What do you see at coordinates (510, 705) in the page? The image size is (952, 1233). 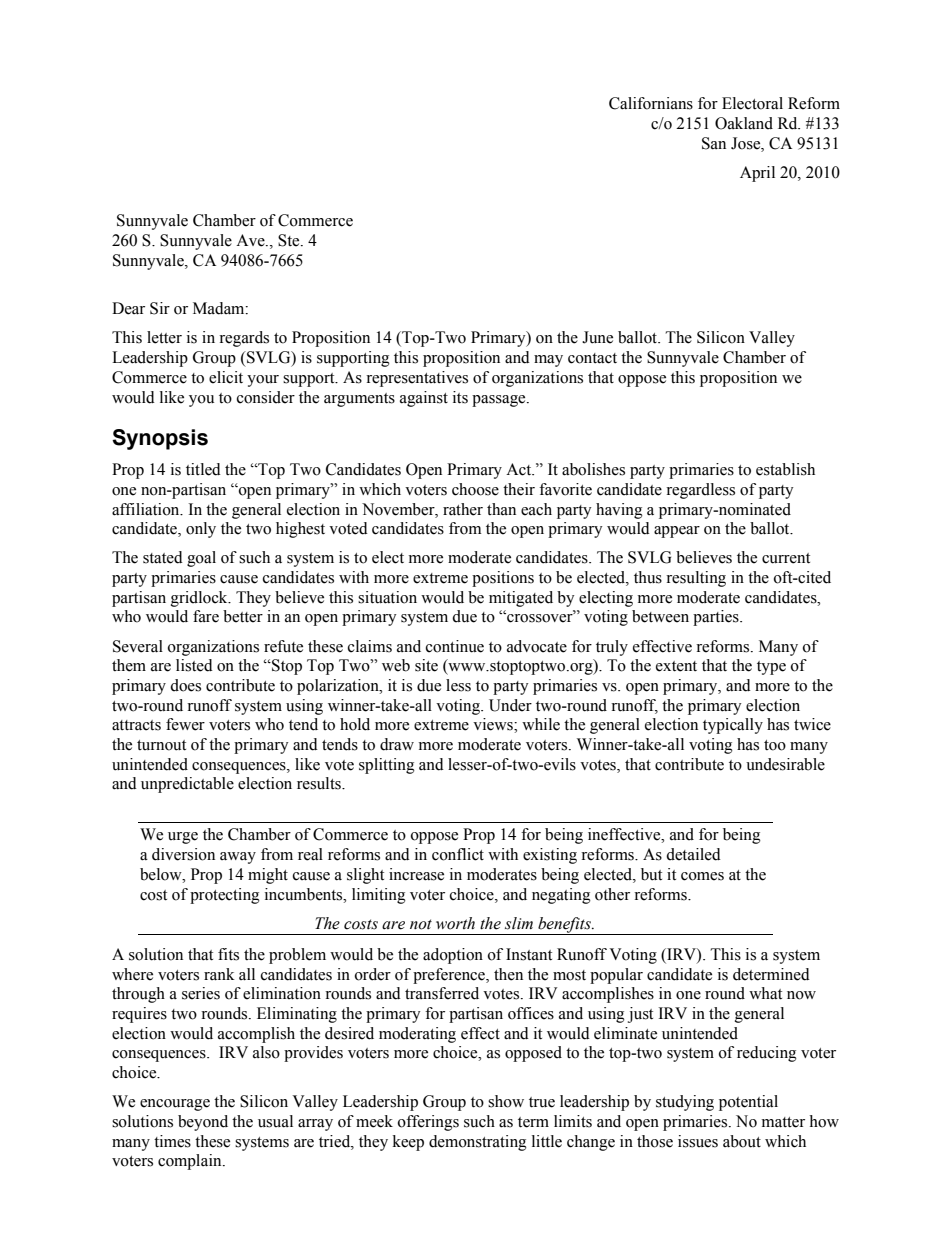 I see `Under` at bounding box center [510, 705].
